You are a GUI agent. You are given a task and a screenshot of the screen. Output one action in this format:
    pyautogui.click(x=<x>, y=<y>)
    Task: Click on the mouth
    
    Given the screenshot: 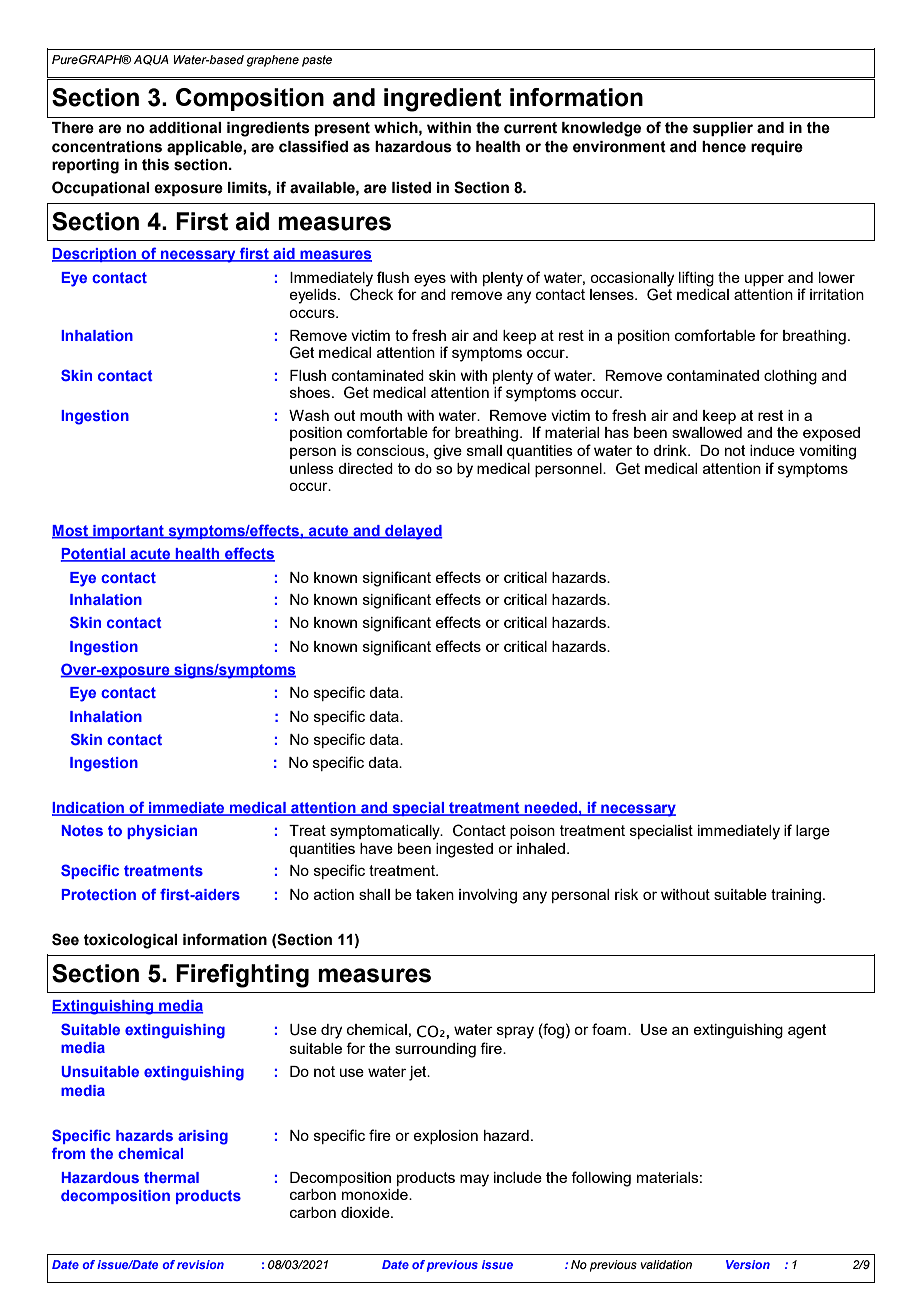 What is the action you would take?
    pyautogui.click(x=381, y=415)
